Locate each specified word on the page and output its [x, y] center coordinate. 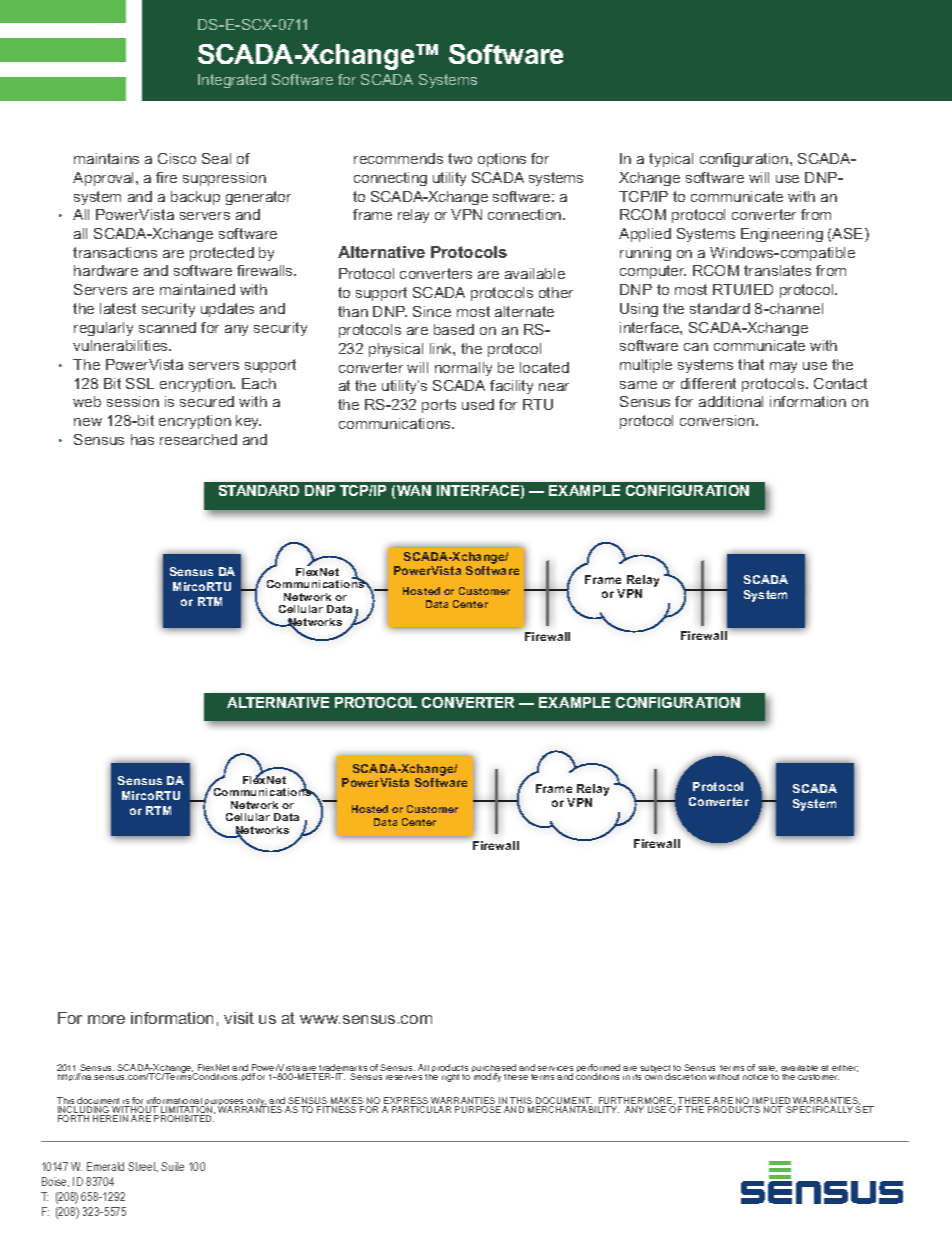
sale [767, 1068]
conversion [718, 420]
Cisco [177, 158]
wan [414, 490]
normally [463, 369]
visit [239, 1018]
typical [671, 160]
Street [143, 1167]
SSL [140, 383]
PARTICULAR [421, 1109]
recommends [398, 158]
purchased [494, 1070]
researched [198, 439]
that [751, 364]
